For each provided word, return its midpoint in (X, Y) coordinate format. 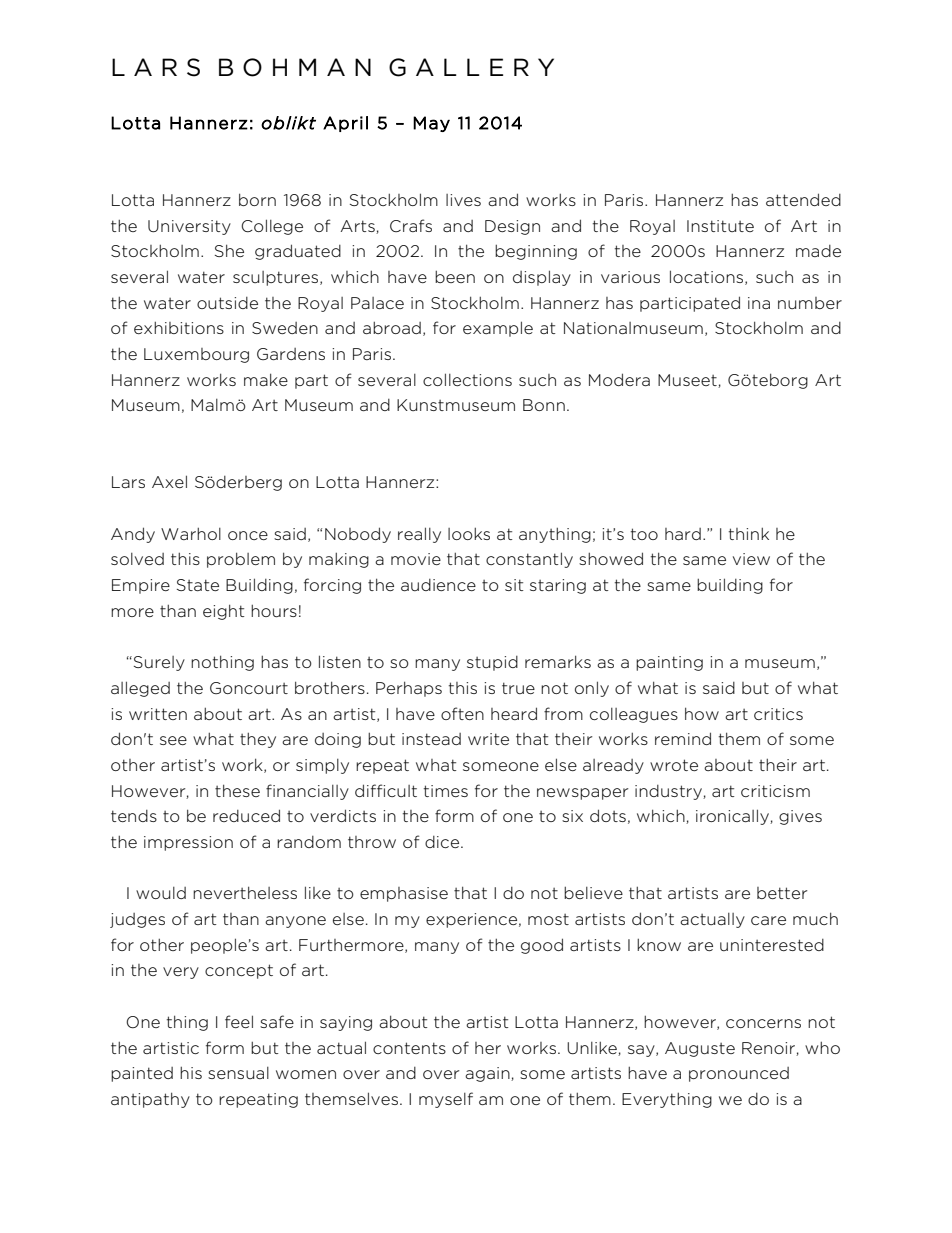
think (749, 533)
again (488, 1074)
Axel (169, 481)
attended (803, 199)
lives (463, 200)
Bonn (544, 405)
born (257, 199)
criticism (775, 791)
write (488, 739)
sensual (238, 1073)
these (237, 790)
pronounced (739, 1074)
